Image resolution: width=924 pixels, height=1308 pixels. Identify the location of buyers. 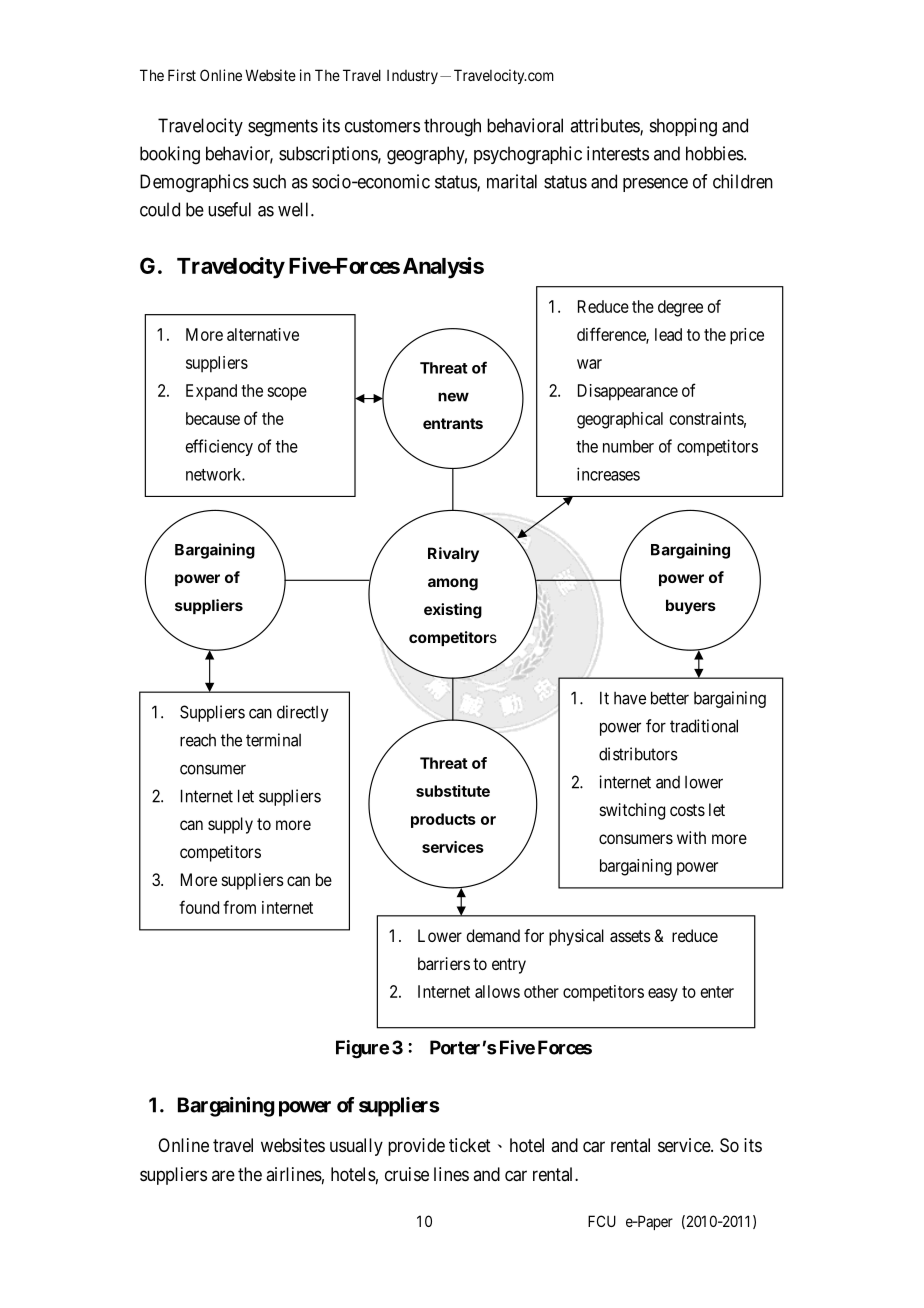
(691, 606).
